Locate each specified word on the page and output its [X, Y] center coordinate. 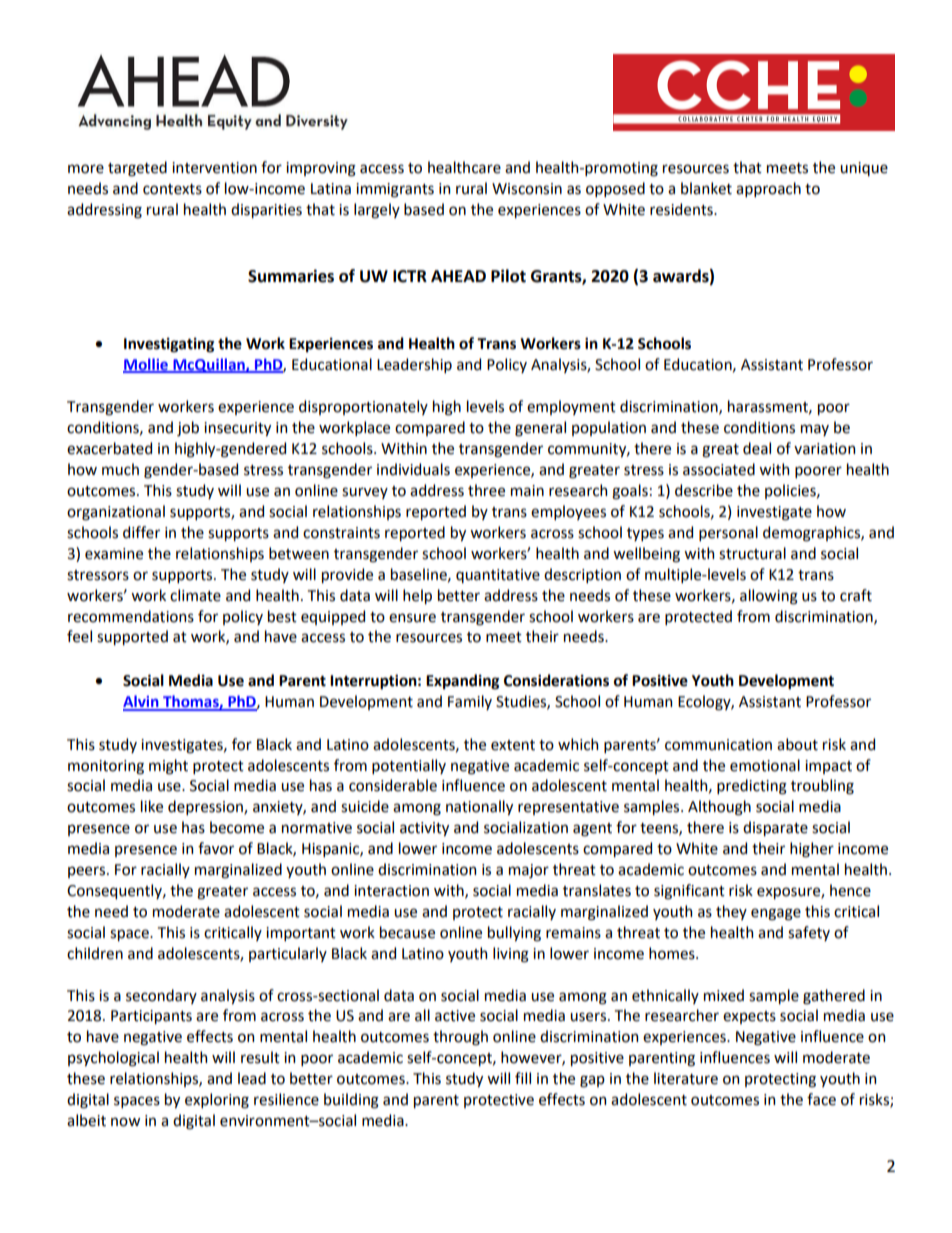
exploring [217, 1101]
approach [768, 189]
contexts [172, 189]
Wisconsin [527, 189]
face [821, 1099]
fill [523, 1078]
